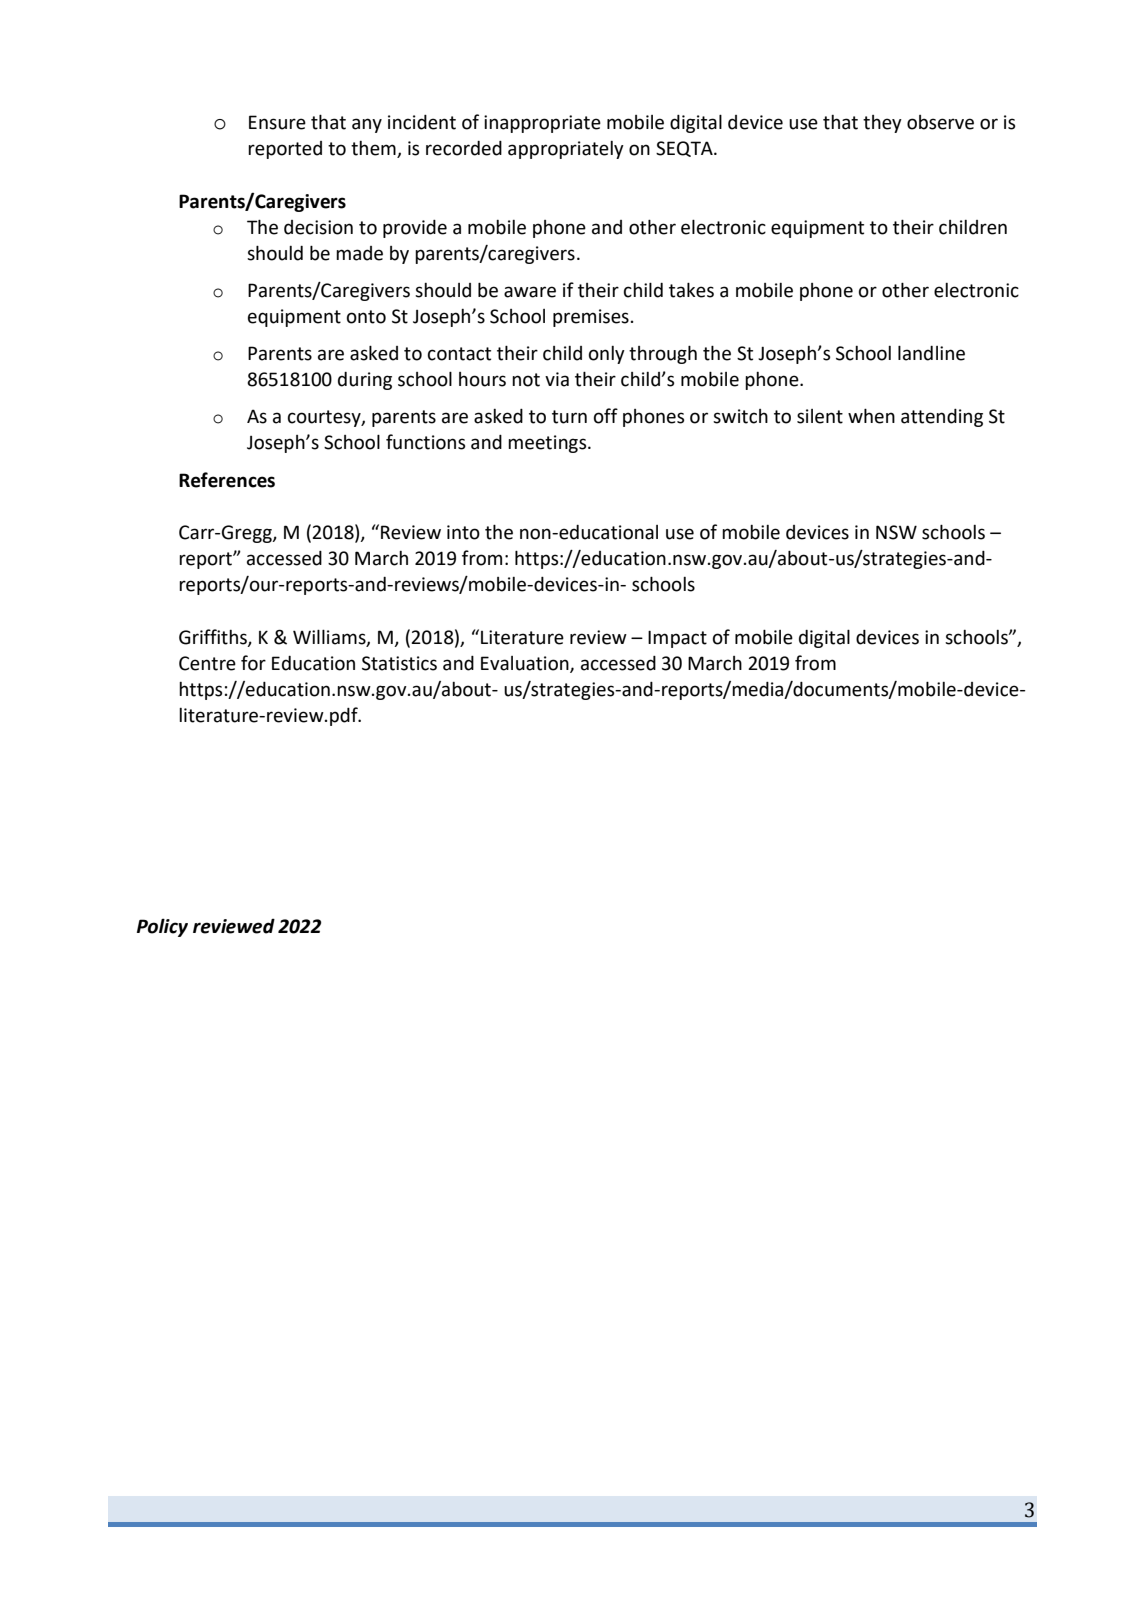 The height and width of the document is (1619, 1144). Describe the element at coordinates (882, 124) in the document. I see `they` at that location.
